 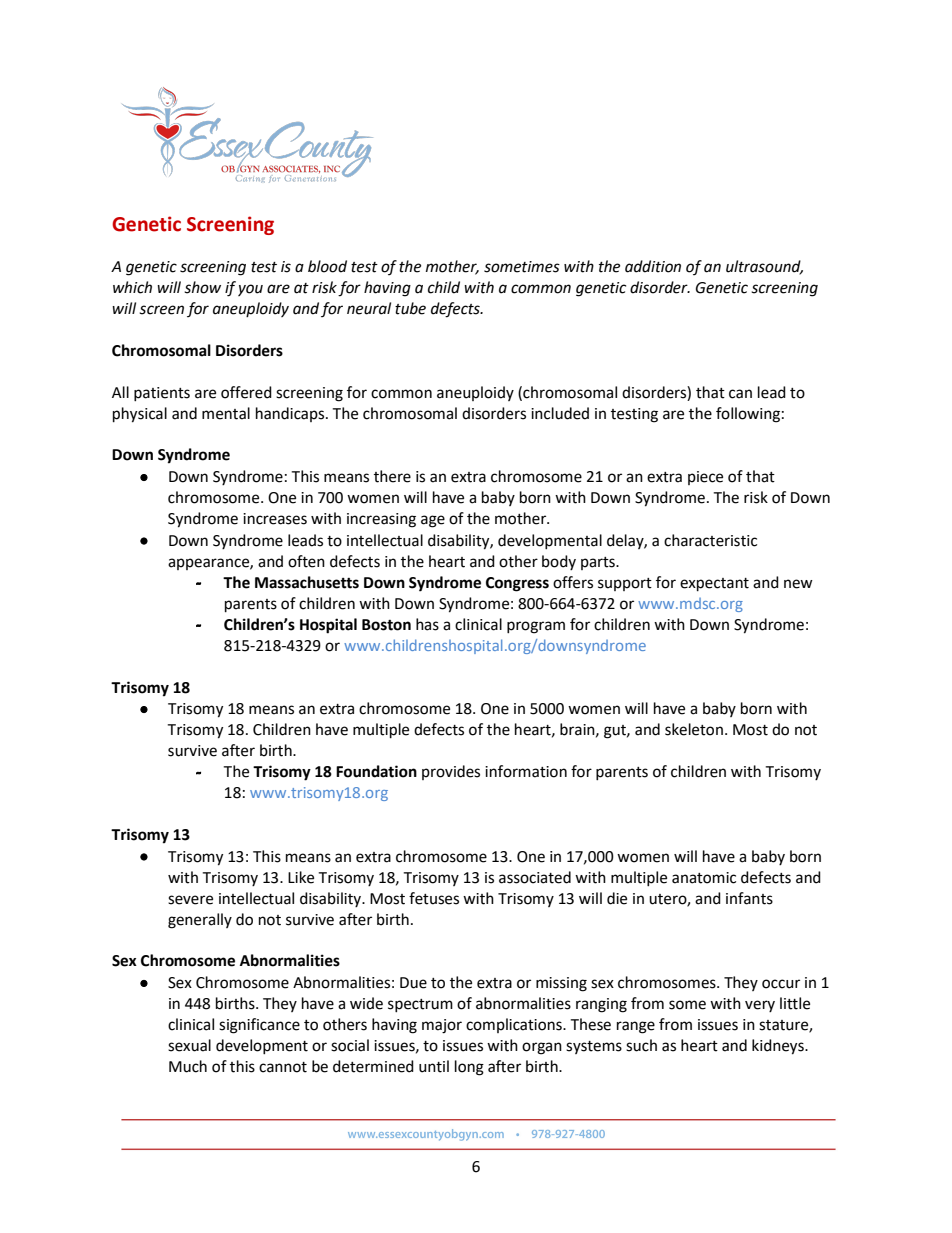 I want to click on tube, so click(x=410, y=308).
